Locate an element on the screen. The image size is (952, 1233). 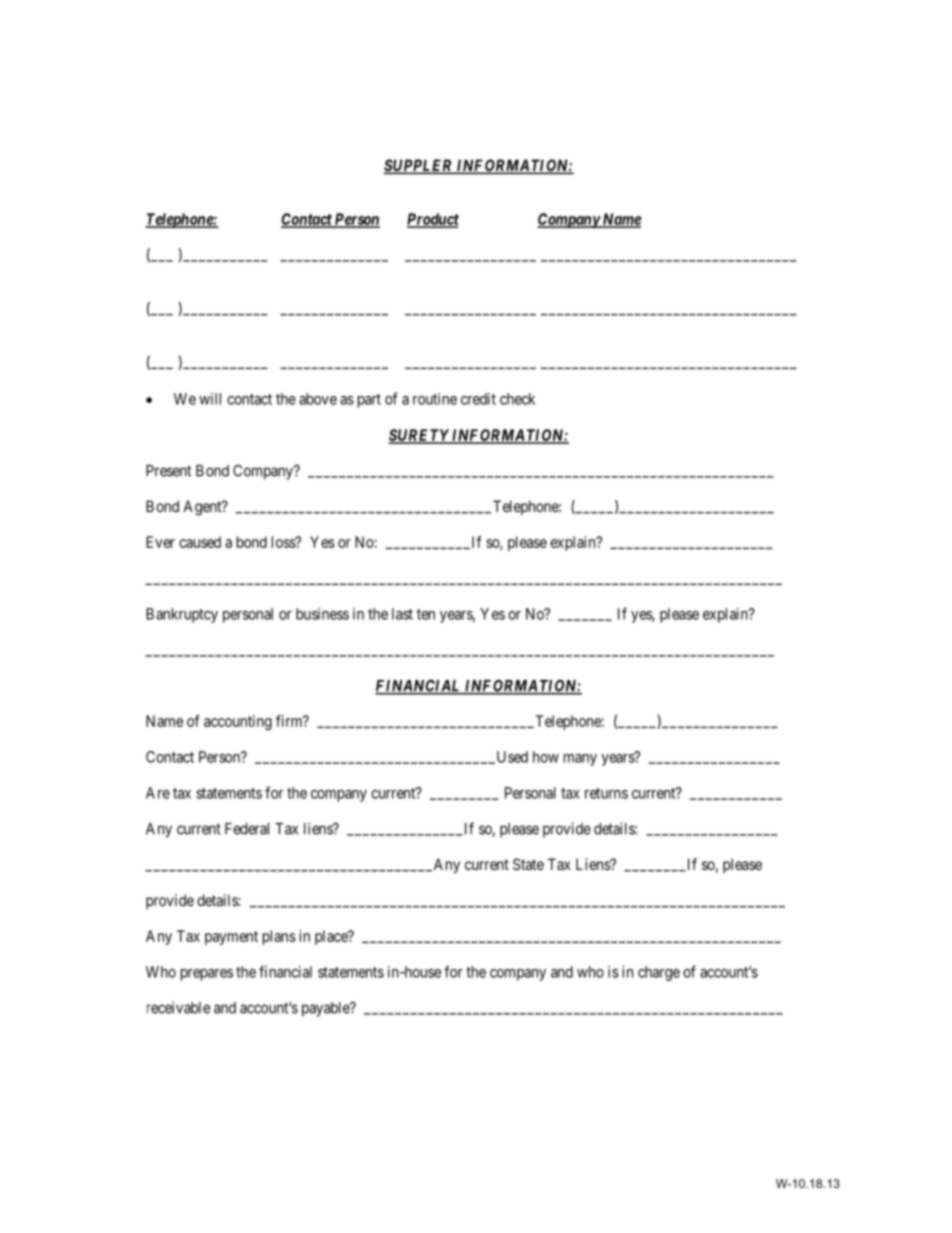
plans is located at coordinates (279, 937).
